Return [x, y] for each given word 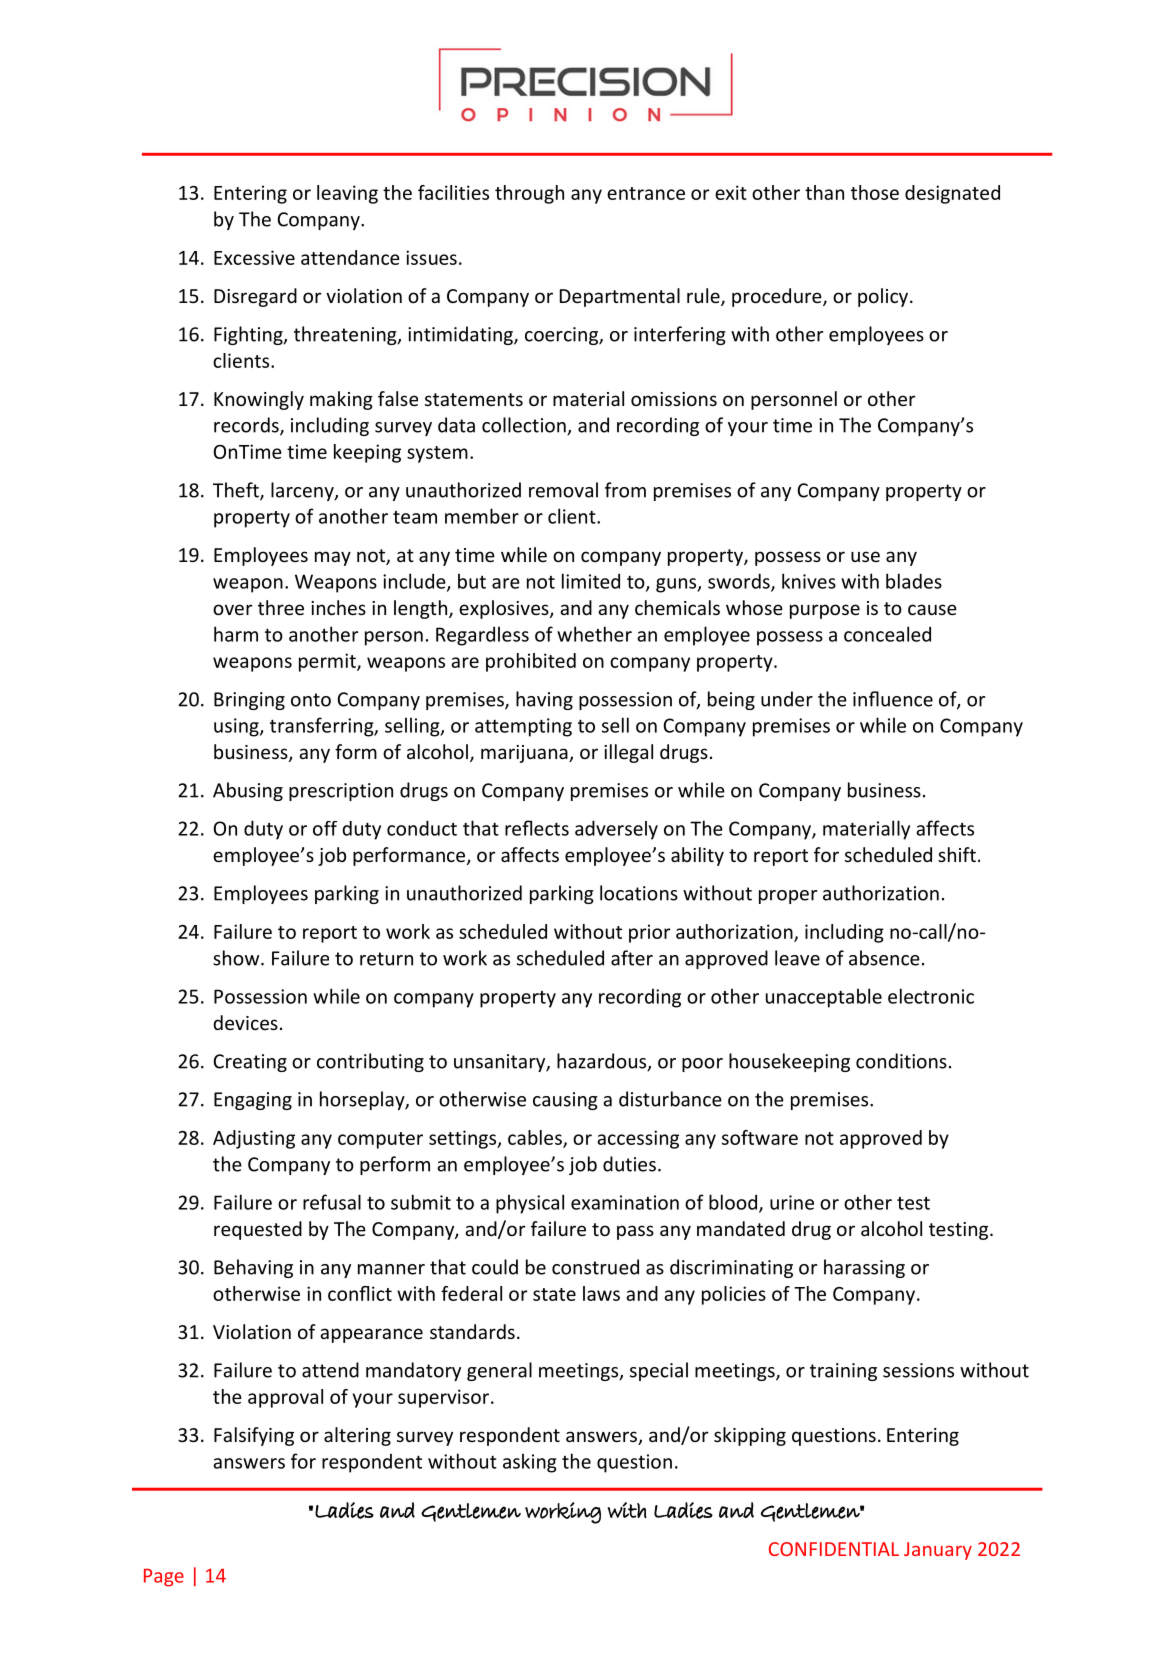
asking [530, 1463]
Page [164, 1578]
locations [639, 893]
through [529, 194]
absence [884, 958]
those [875, 192]
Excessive [254, 257]
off [325, 828]
